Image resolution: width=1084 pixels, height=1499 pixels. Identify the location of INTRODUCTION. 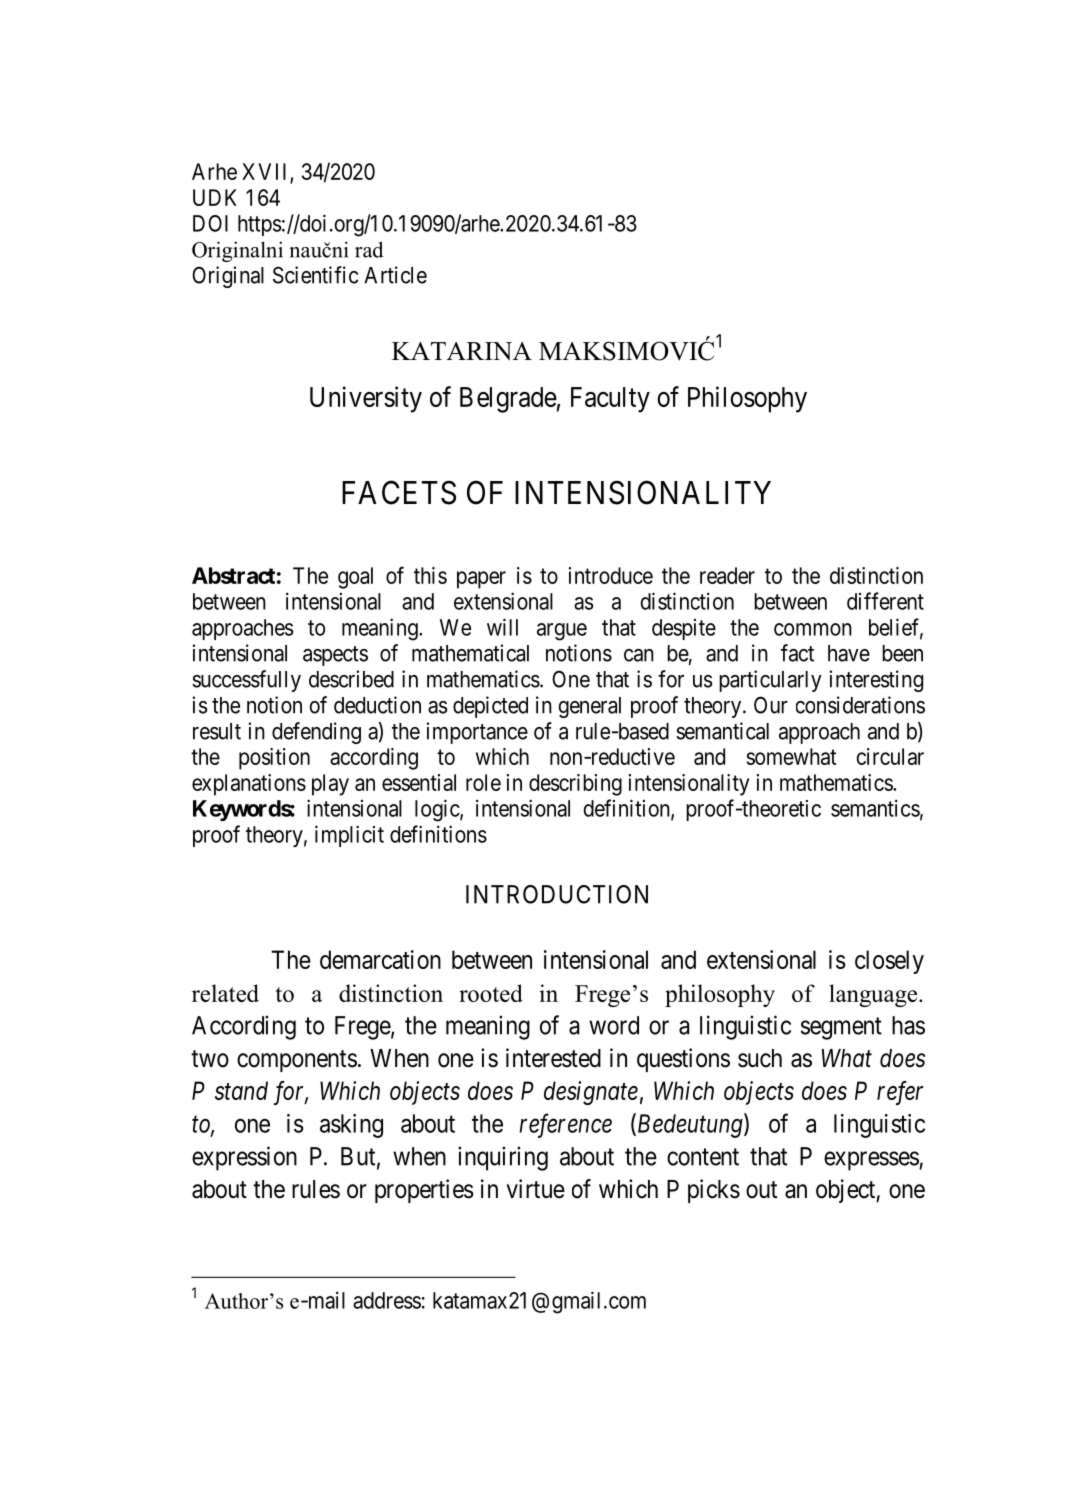
(557, 894).
